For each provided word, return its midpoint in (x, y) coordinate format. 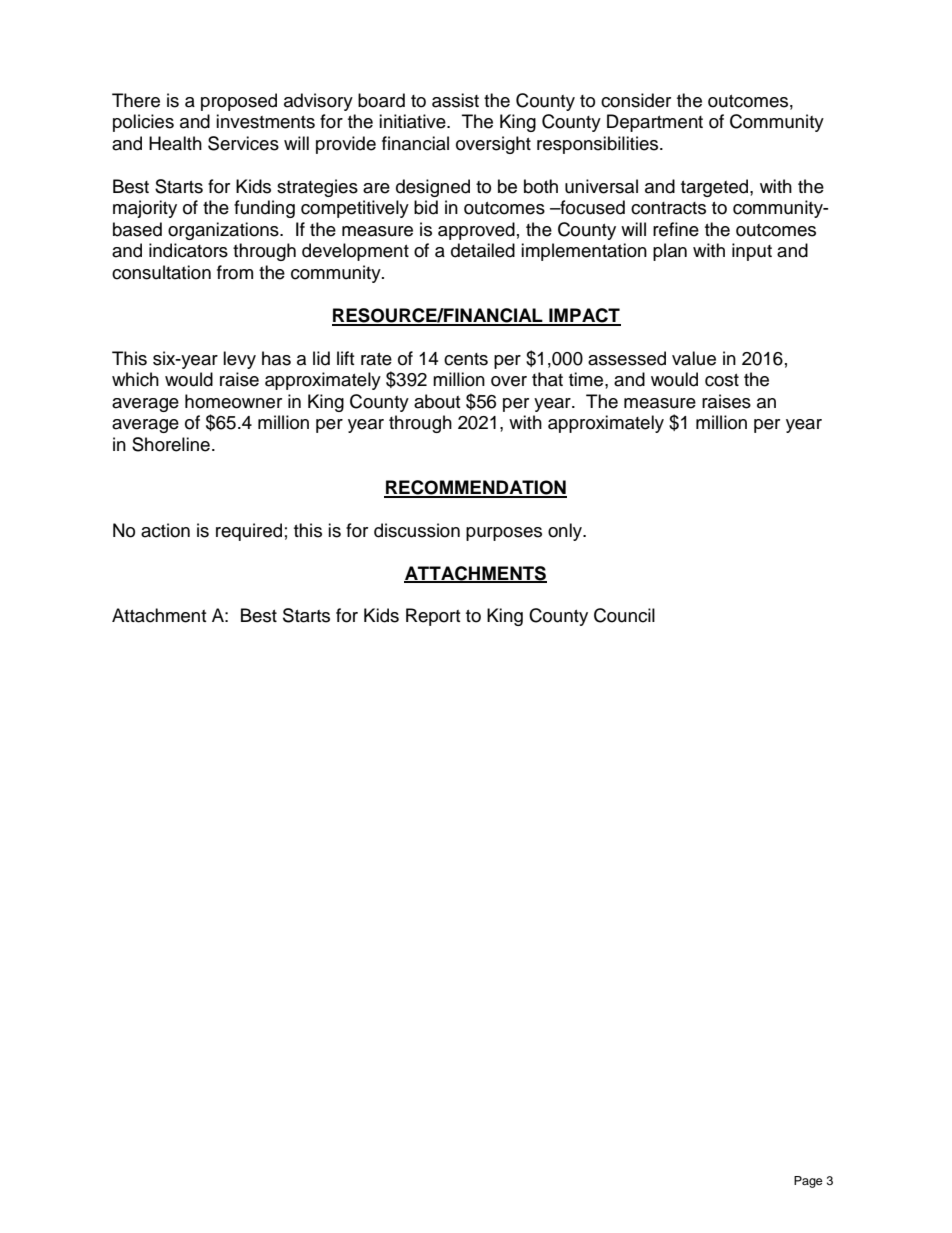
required (249, 532)
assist (455, 100)
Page (808, 1182)
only (566, 532)
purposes (504, 534)
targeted (716, 188)
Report (433, 617)
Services (243, 143)
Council (624, 615)
